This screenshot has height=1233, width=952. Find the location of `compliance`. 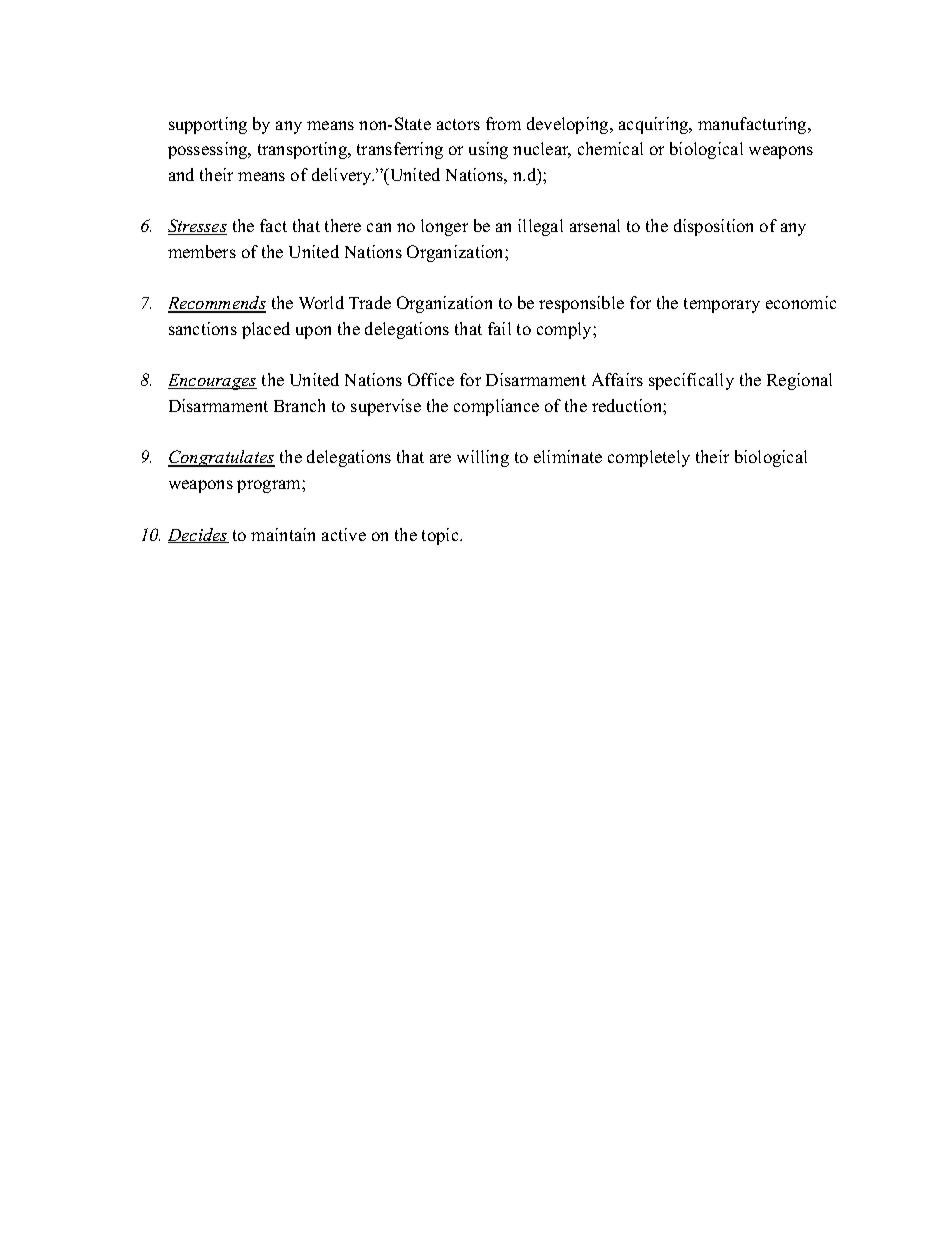

compliance is located at coordinates (496, 407).
